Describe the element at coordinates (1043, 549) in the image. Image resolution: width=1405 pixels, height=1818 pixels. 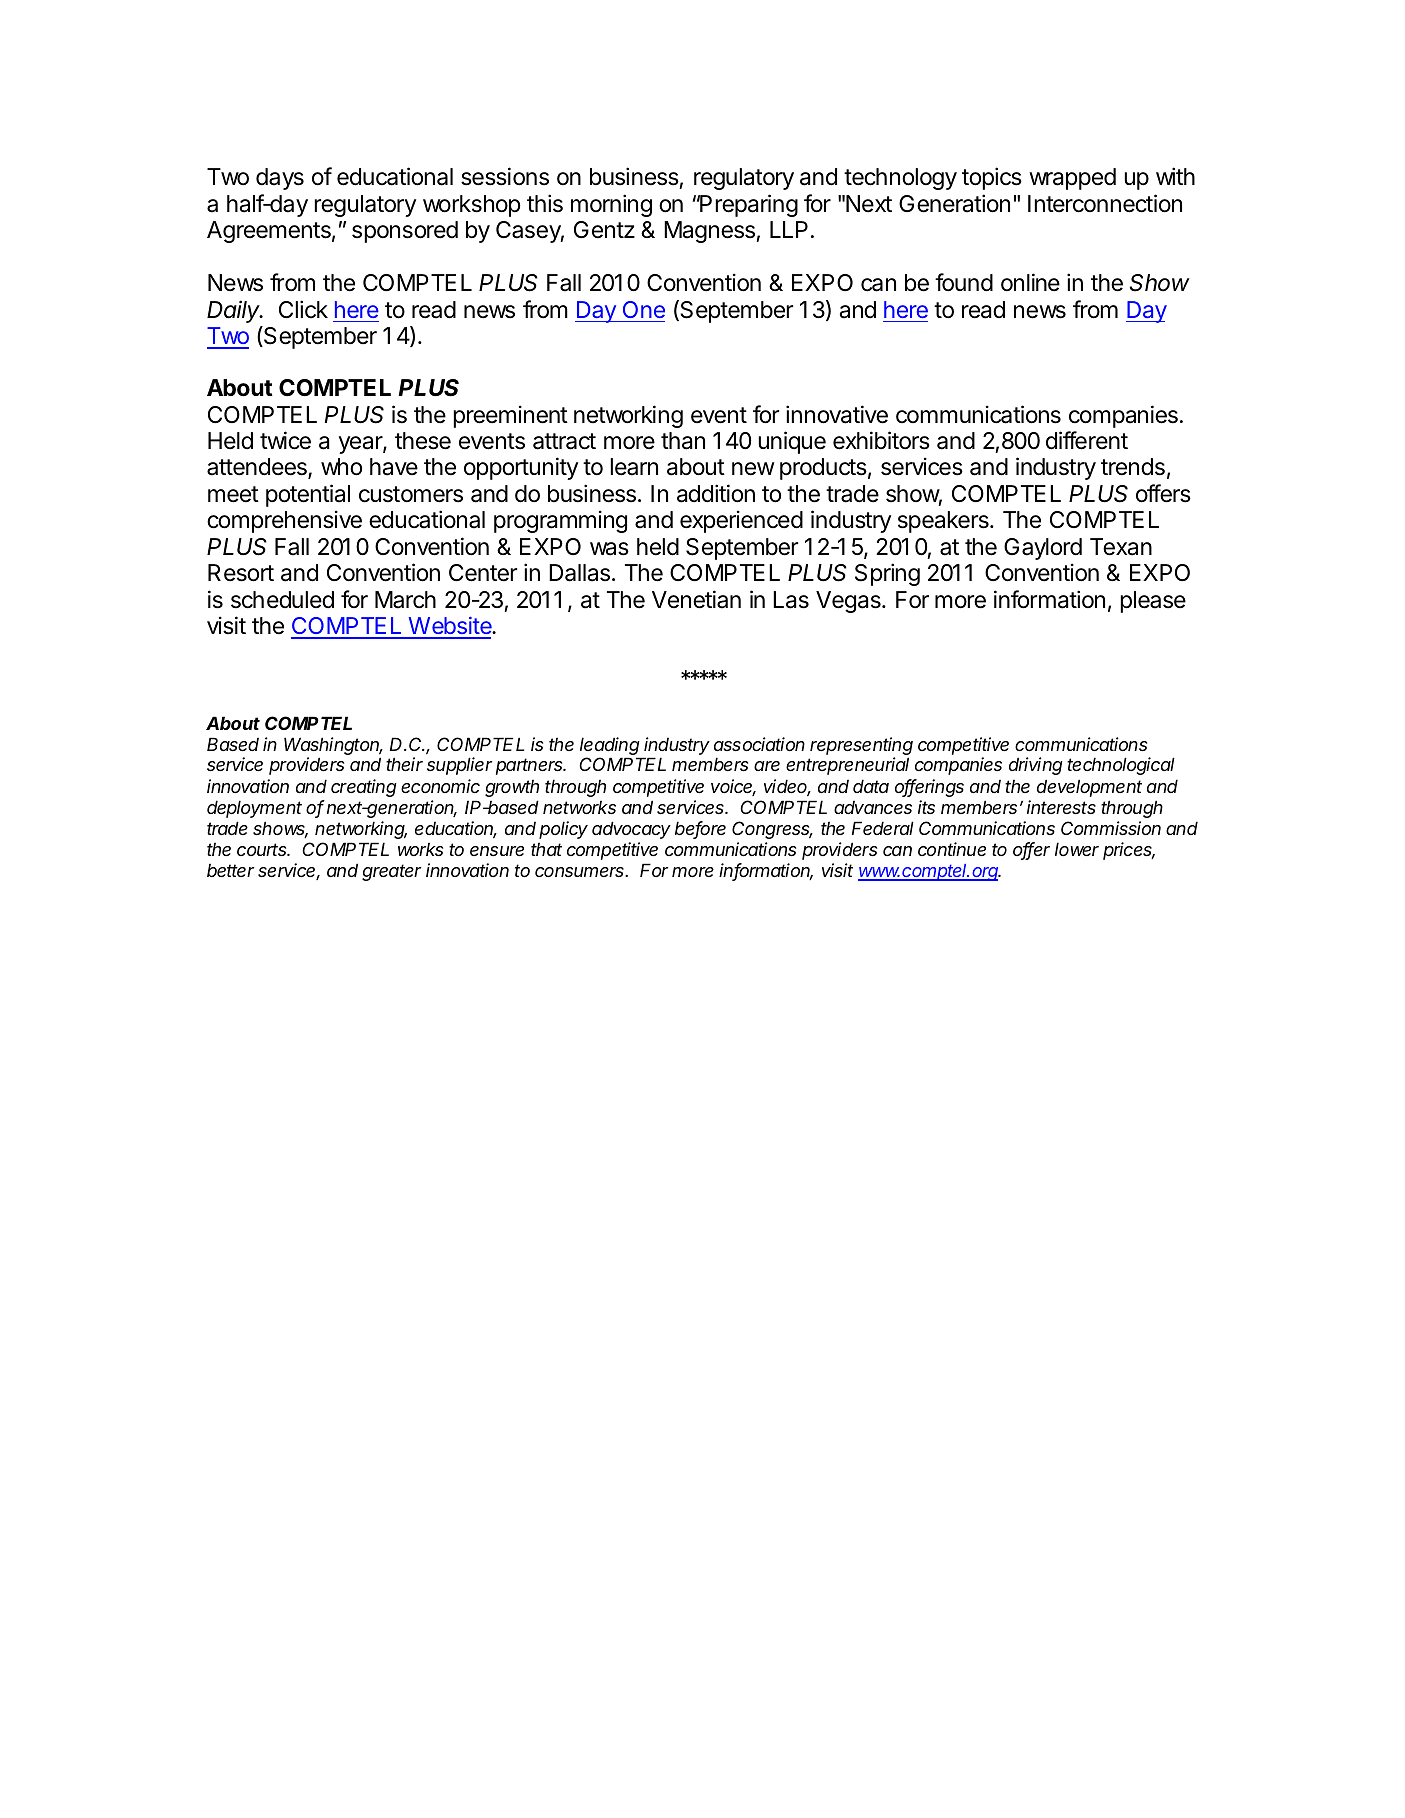
I see `Gaylord` at that location.
